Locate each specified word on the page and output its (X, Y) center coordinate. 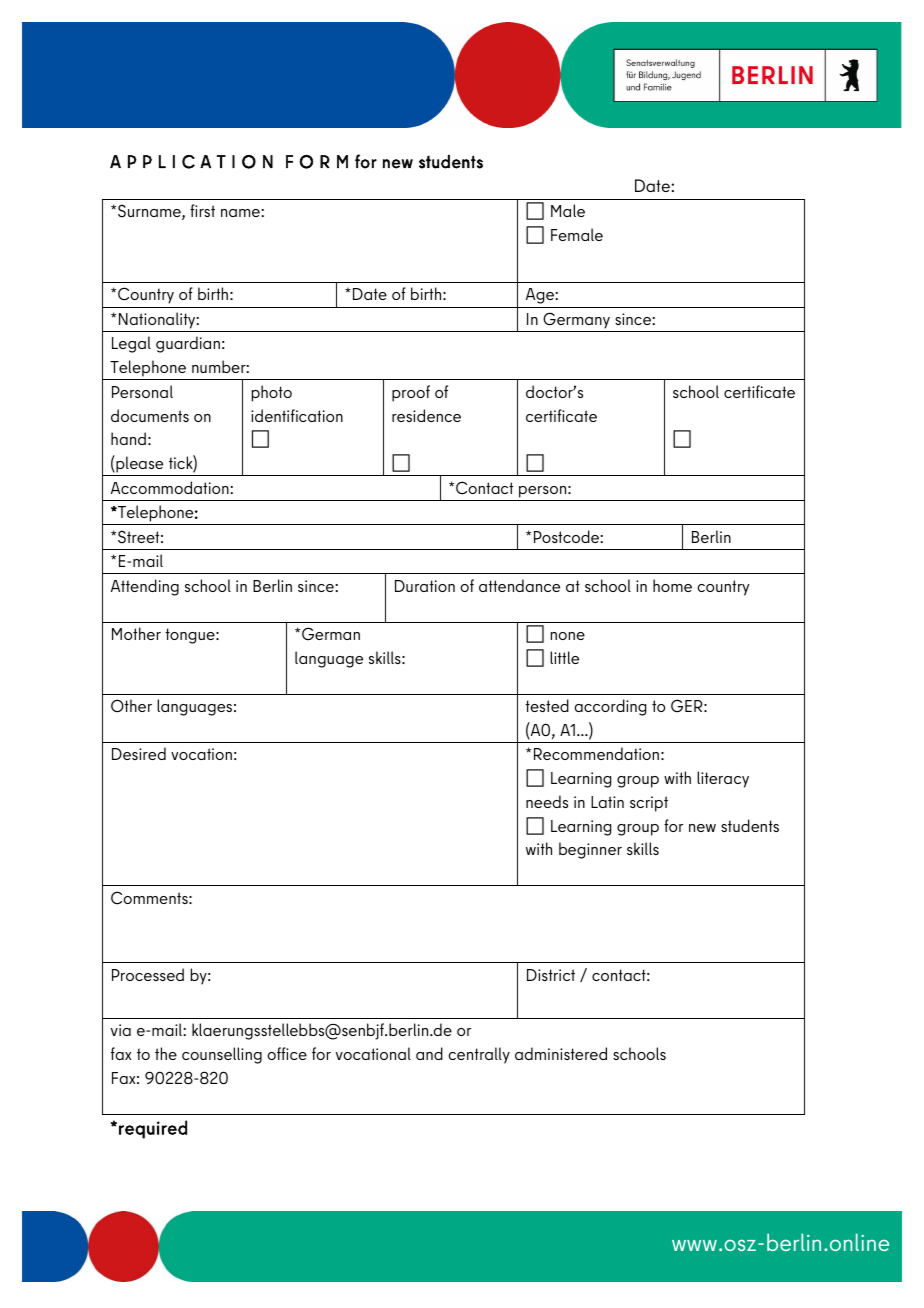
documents (150, 415)
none (568, 636)
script (649, 804)
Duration (425, 586)
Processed (148, 974)
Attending (145, 587)
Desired (139, 753)
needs (547, 801)
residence (426, 415)
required (153, 1129)
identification (297, 415)
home (672, 585)
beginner (590, 850)
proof (411, 393)
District (551, 975)
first (202, 210)
